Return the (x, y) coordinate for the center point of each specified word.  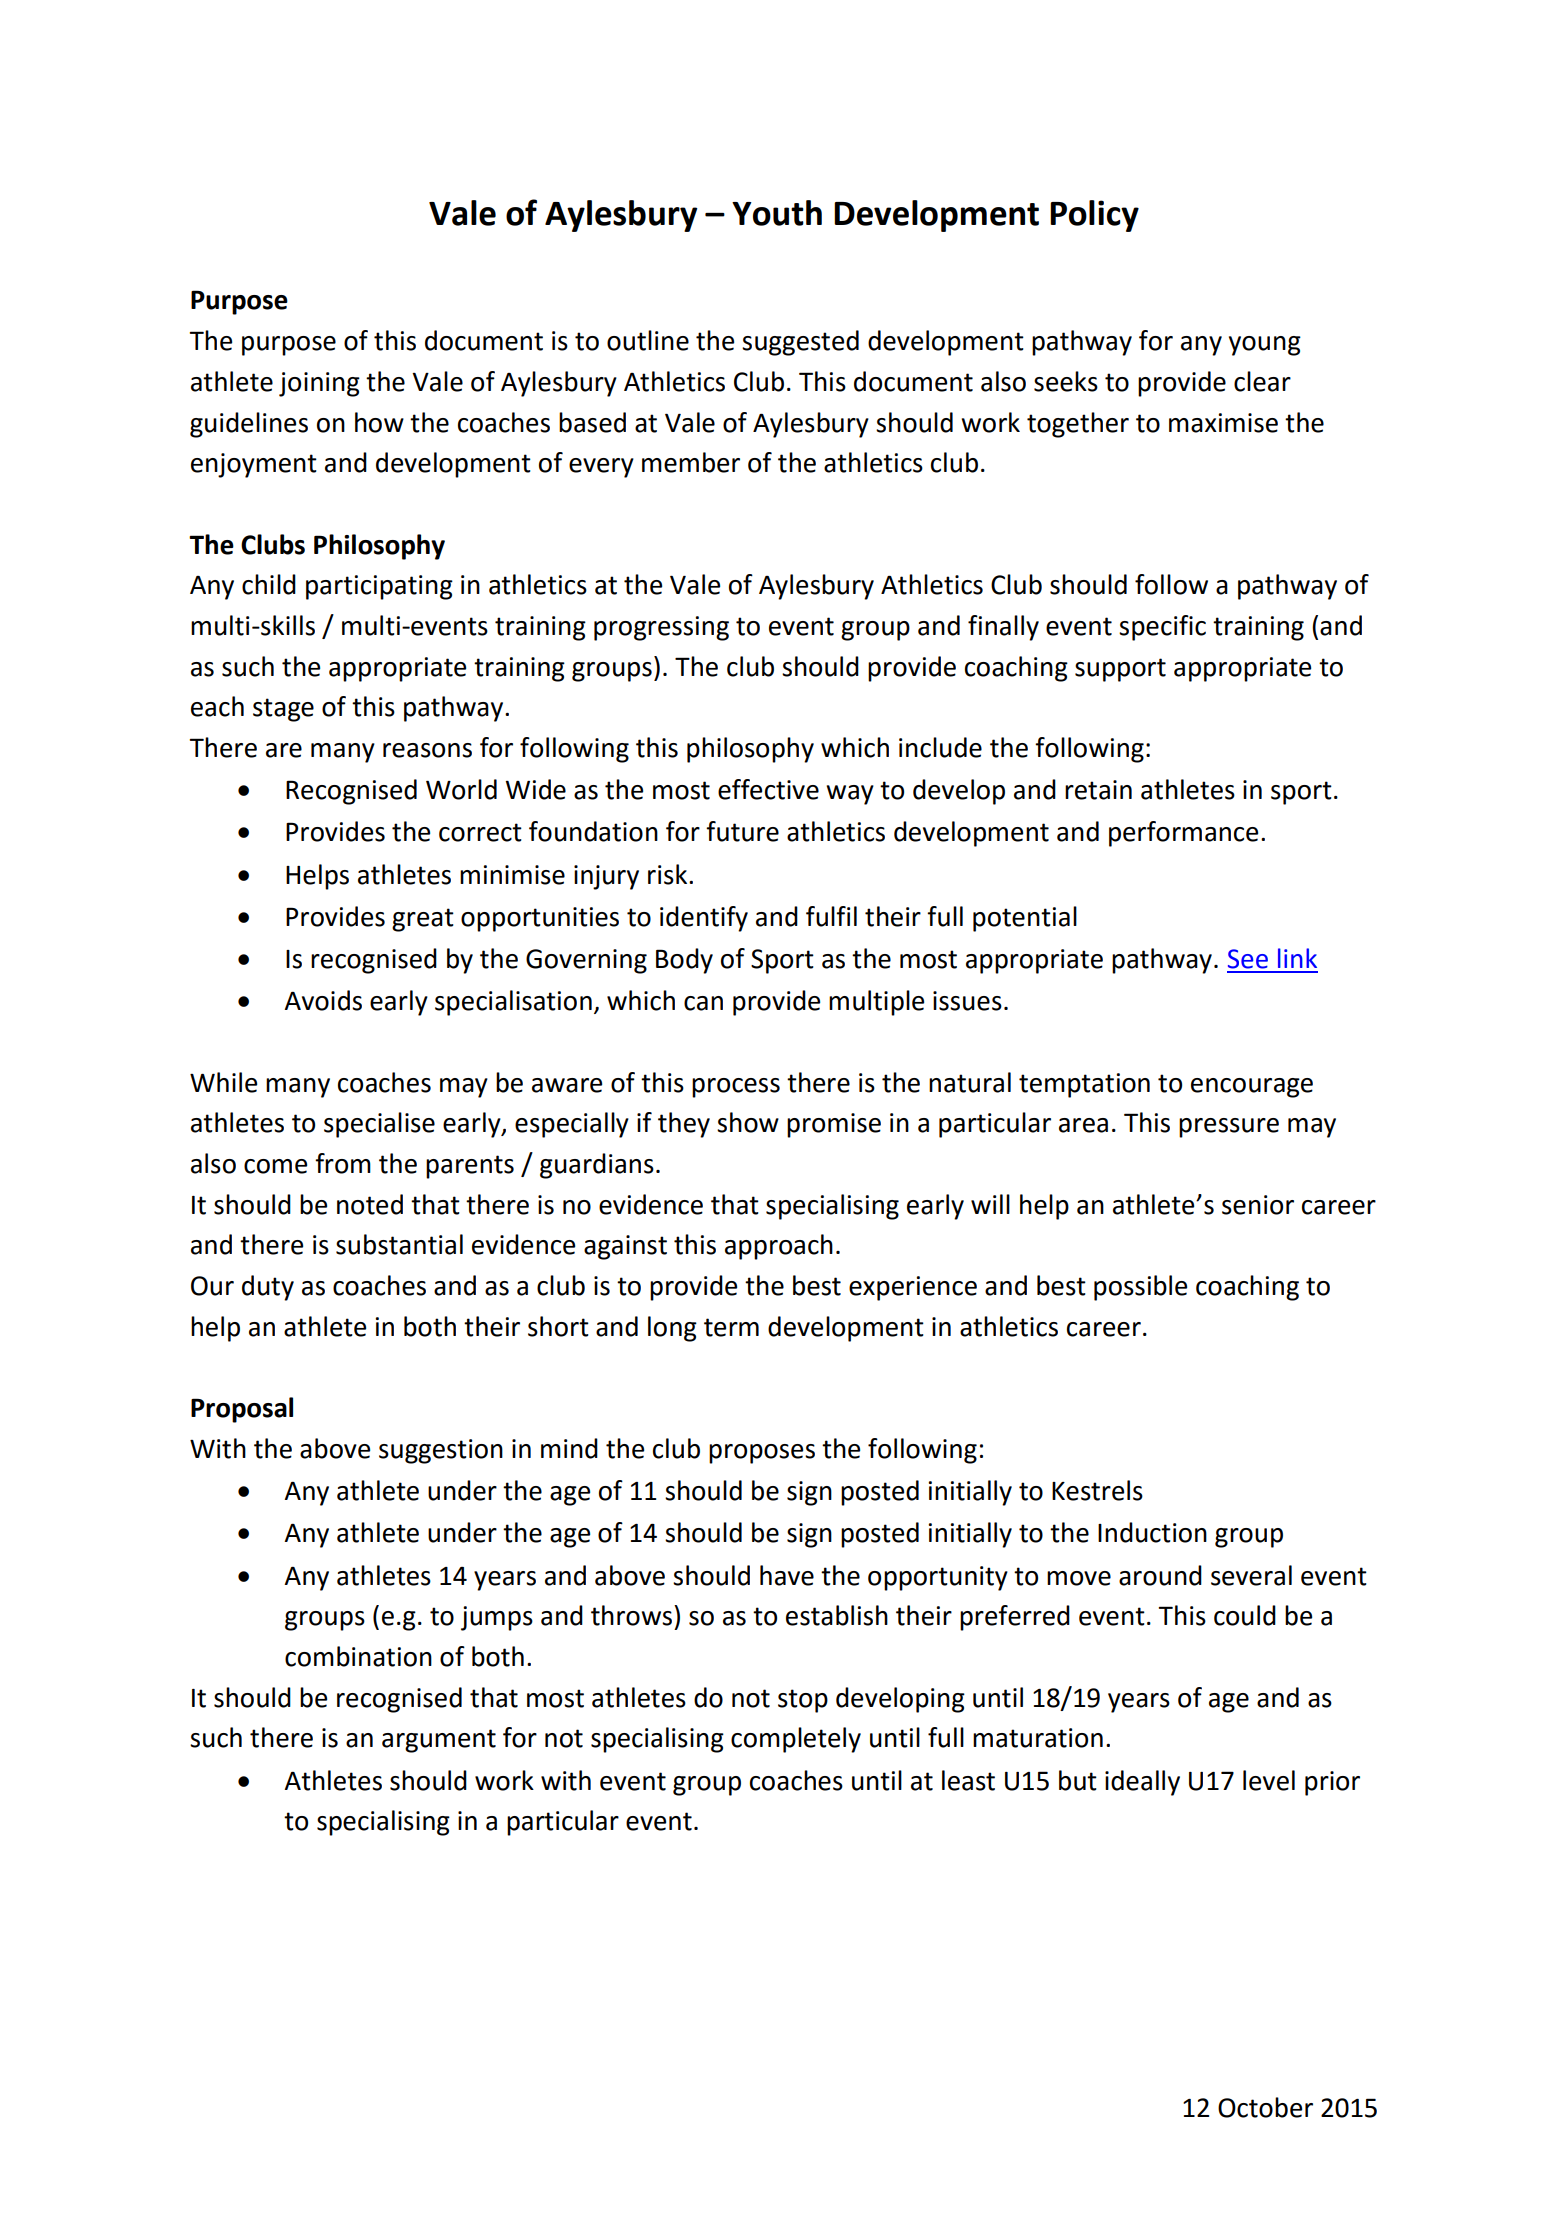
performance (1183, 834)
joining (319, 384)
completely (796, 1740)
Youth (777, 213)
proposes (762, 1454)
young (1265, 346)
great (423, 920)
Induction (1152, 1532)
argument (439, 1741)
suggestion (441, 1451)
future (742, 831)
